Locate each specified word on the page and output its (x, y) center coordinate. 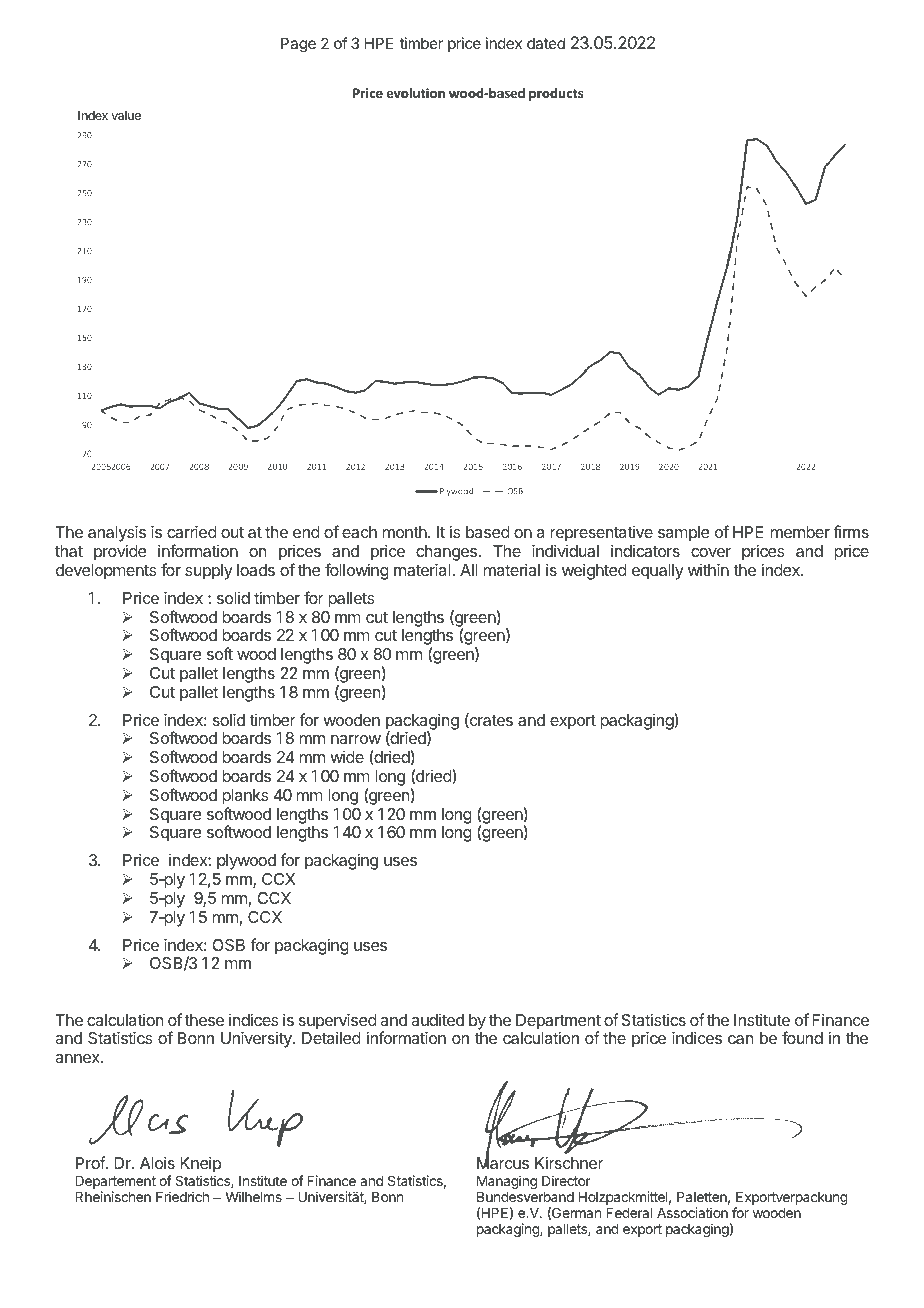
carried (192, 531)
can (740, 1039)
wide (347, 757)
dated (546, 43)
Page (298, 45)
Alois (157, 1162)
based (488, 532)
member (800, 532)
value (126, 115)
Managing (507, 1182)
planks (245, 797)
